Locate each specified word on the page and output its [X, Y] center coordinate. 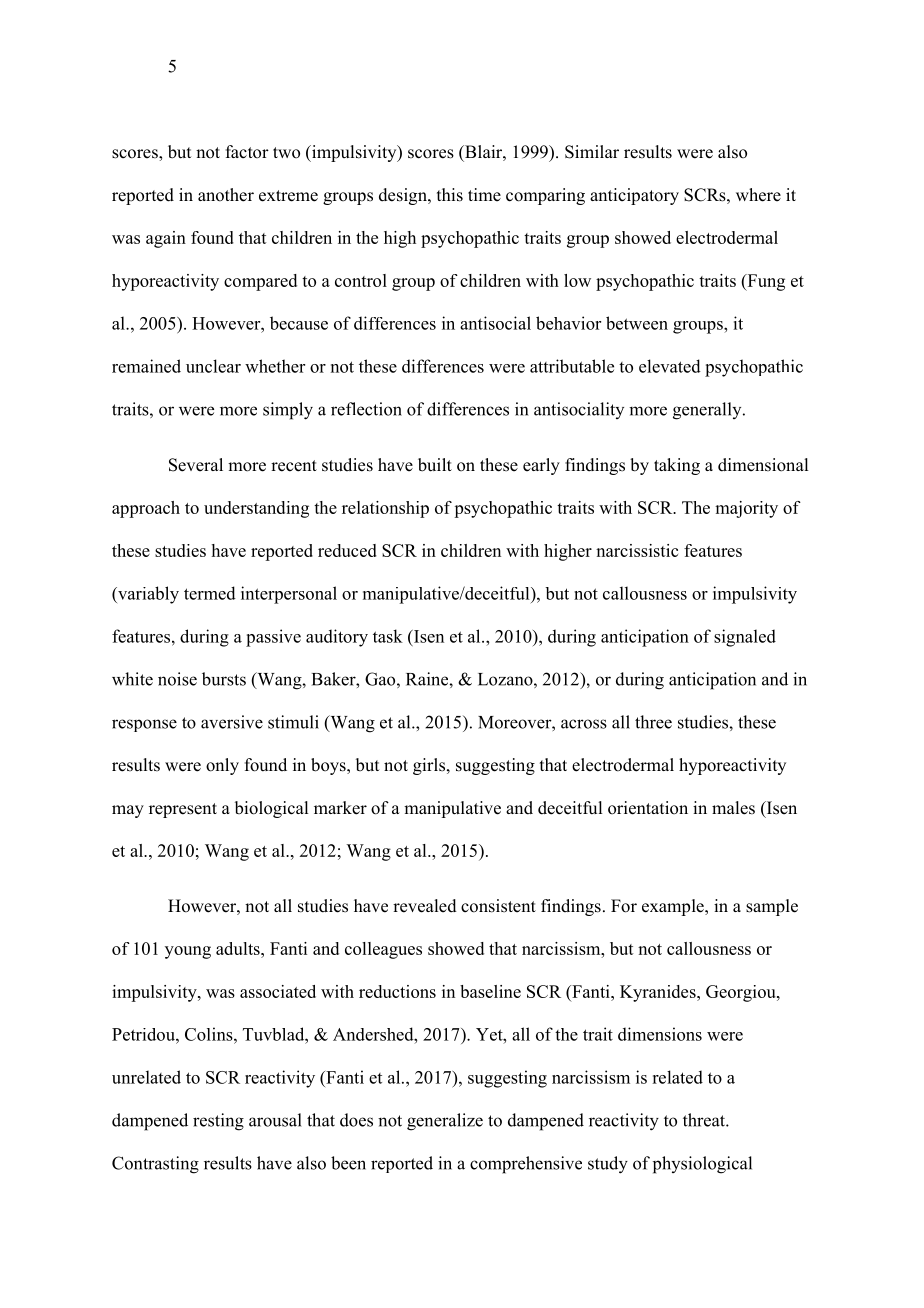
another [226, 195]
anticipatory [634, 196]
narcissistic [637, 550]
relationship [385, 509]
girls [429, 766]
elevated [670, 366]
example [674, 907]
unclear [213, 366]
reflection [366, 409]
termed [210, 593]
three [653, 722]
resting [218, 1122]
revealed [425, 906]
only [222, 766]
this [450, 195]
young [188, 952]
